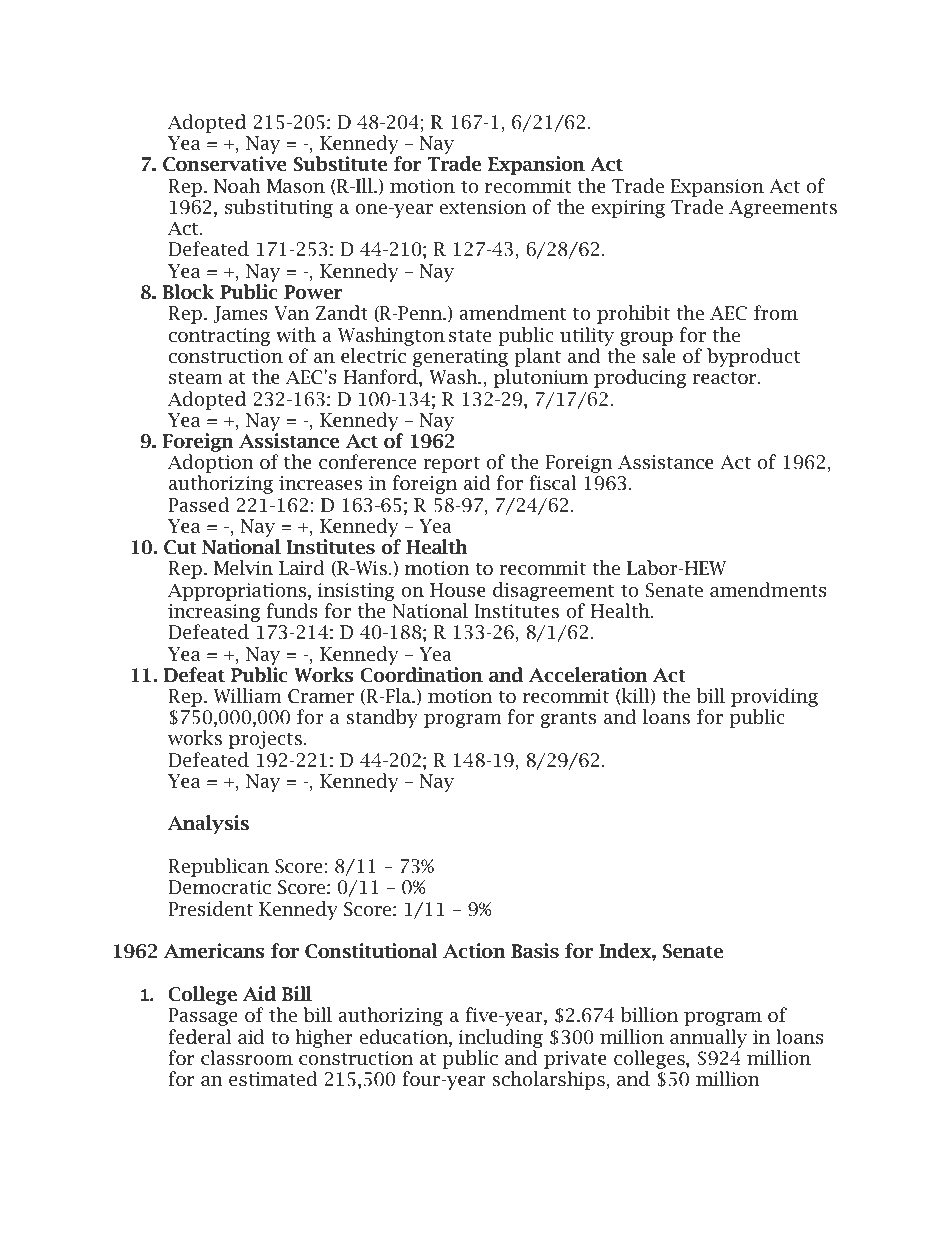 The height and width of the document is (1233, 952). Describe the element at coordinates (267, 740) in the document. I see `projects` at that location.
